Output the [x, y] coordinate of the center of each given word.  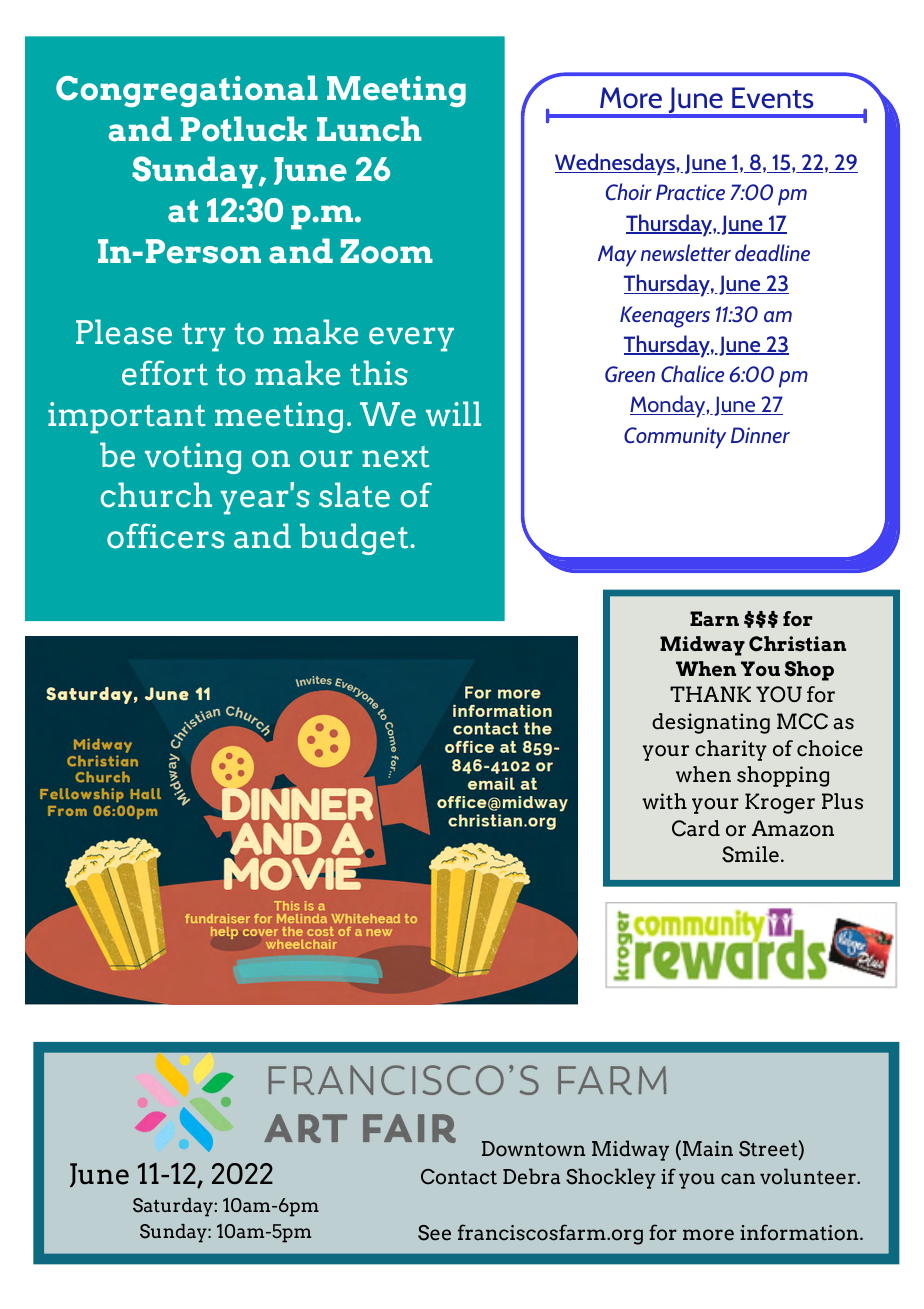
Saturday [174, 1207]
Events [773, 98]
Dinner [760, 435]
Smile [750, 854]
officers [166, 536]
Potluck [244, 129]
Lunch [369, 129]
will [453, 413]
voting [193, 458]
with [664, 801]
